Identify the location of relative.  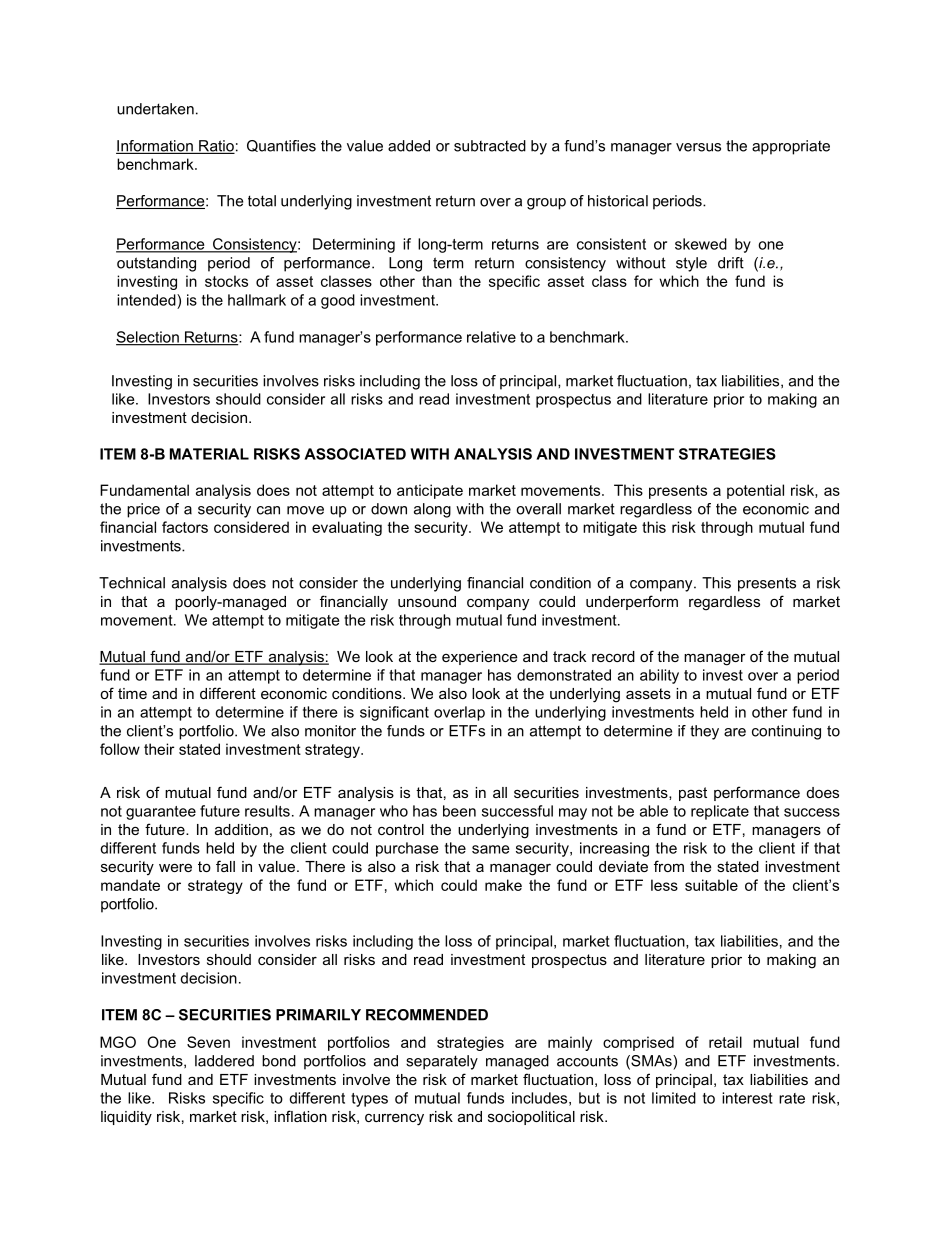
(491, 337).
